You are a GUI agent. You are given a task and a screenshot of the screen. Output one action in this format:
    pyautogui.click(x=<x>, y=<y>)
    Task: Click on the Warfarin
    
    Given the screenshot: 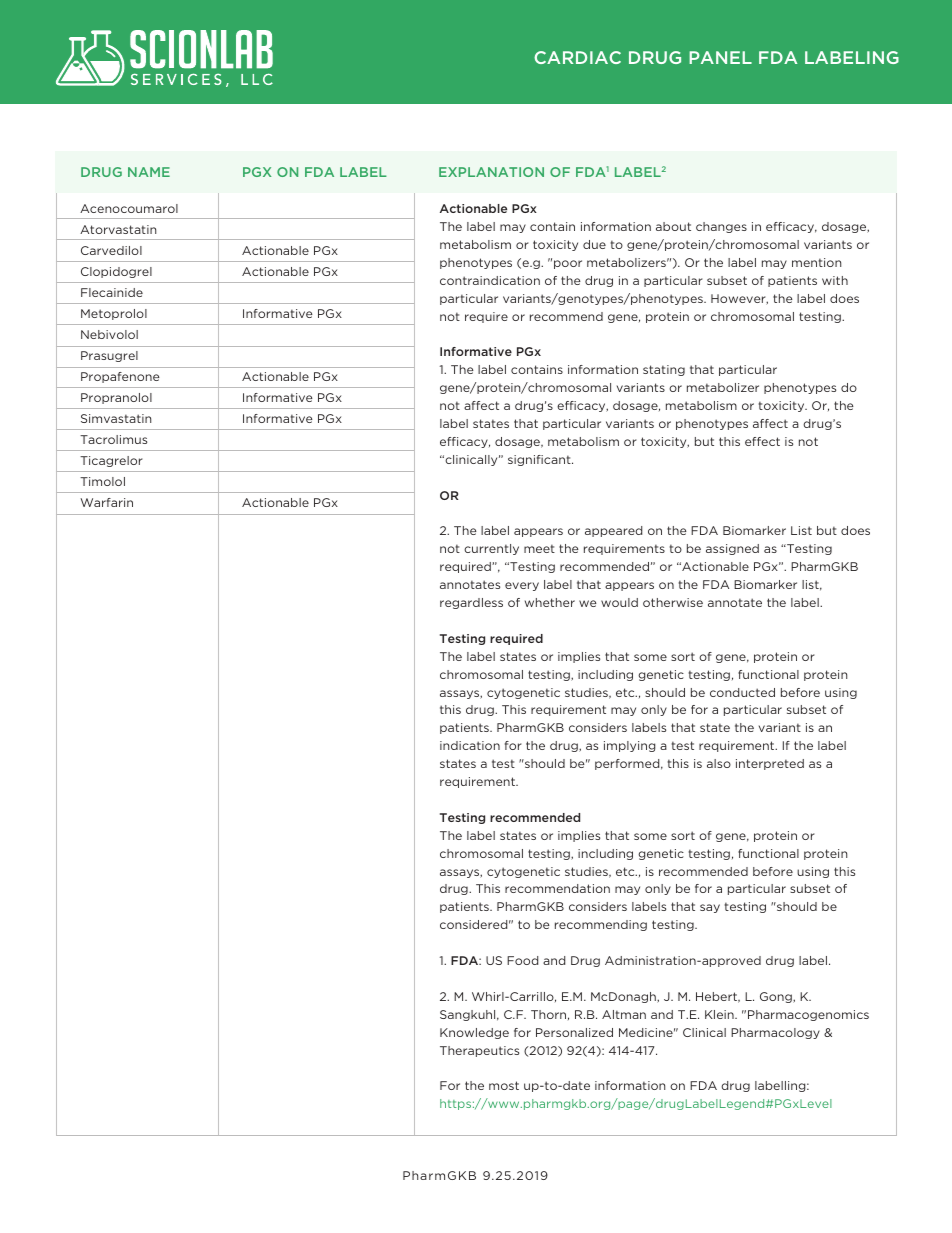 What is the action you would take?
    pyautogui.click(x=106, y=502)
